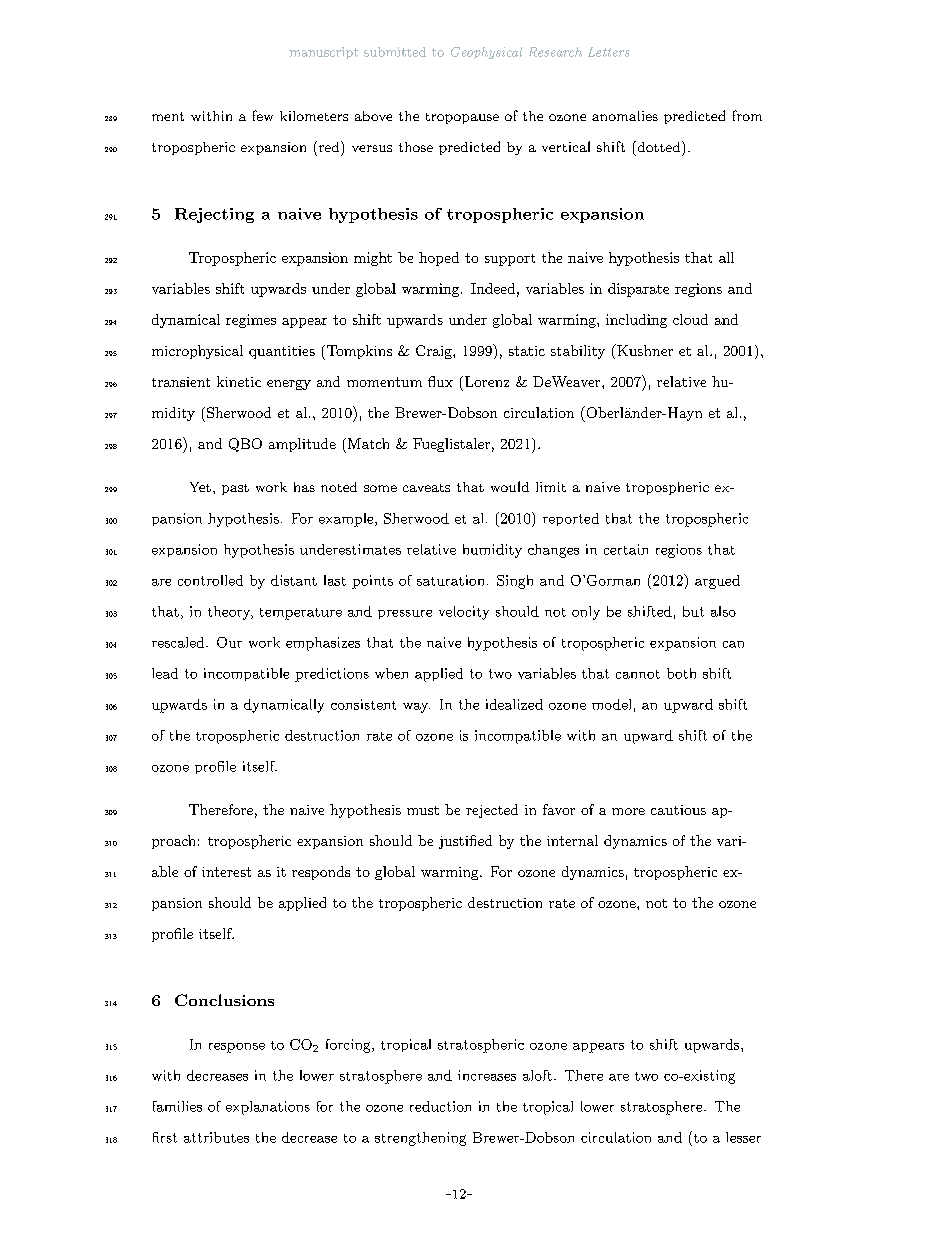 The height and width of the screenshot is (1233, 952). I want to click on few, so click(263, 115).
